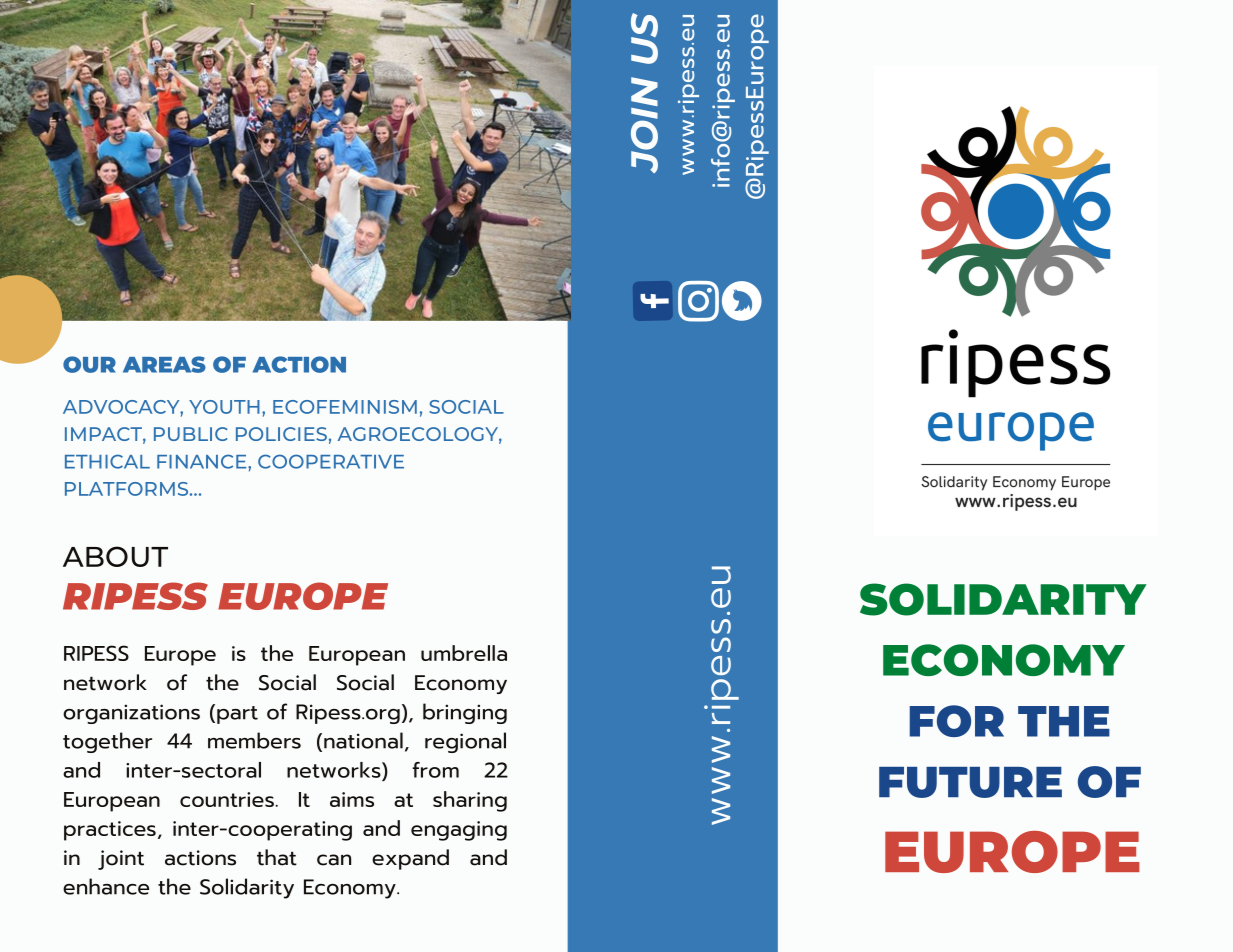  I want to click on POLICIES, so click(281, 434).
